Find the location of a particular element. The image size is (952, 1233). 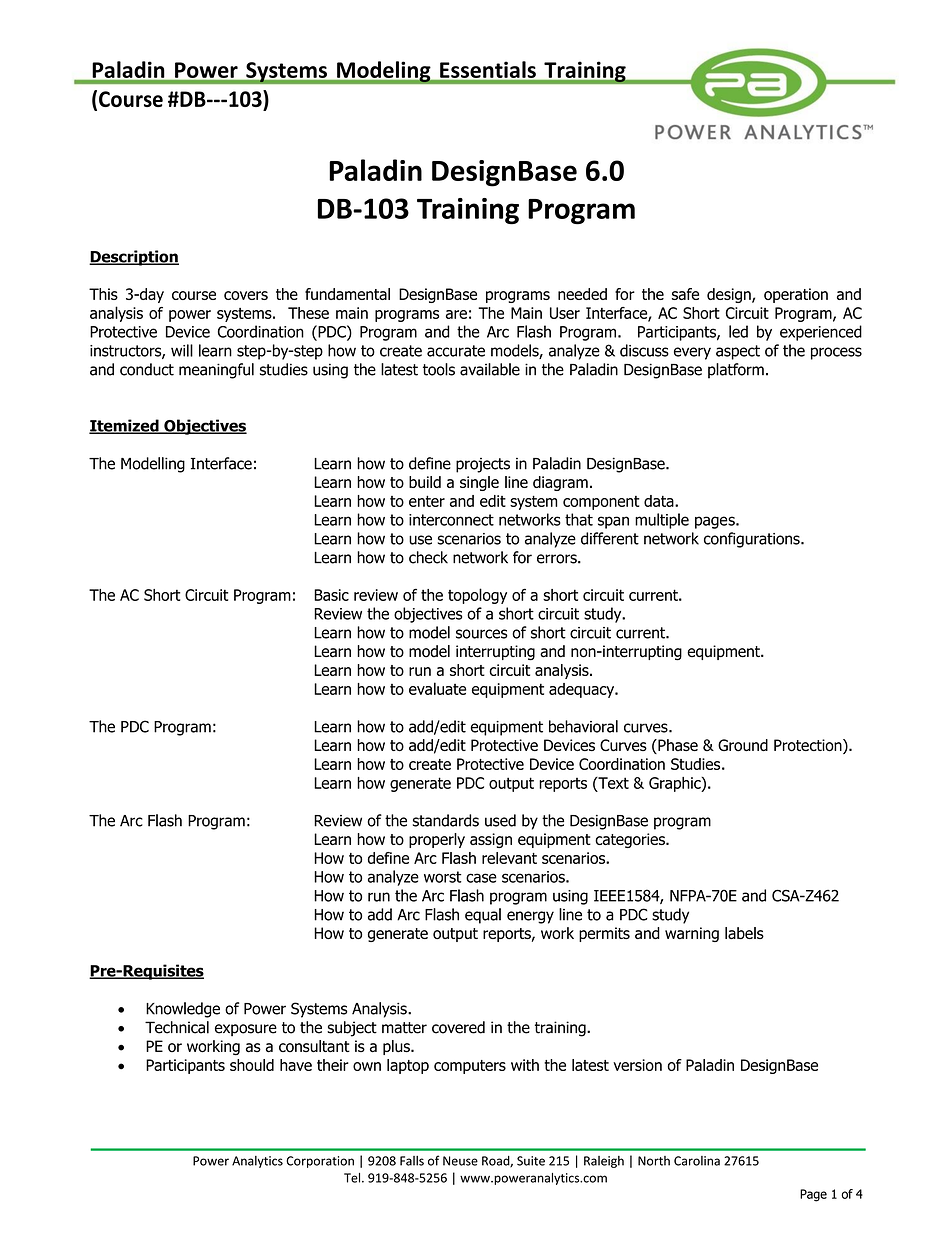

are is located at coordinates (456, 314).
